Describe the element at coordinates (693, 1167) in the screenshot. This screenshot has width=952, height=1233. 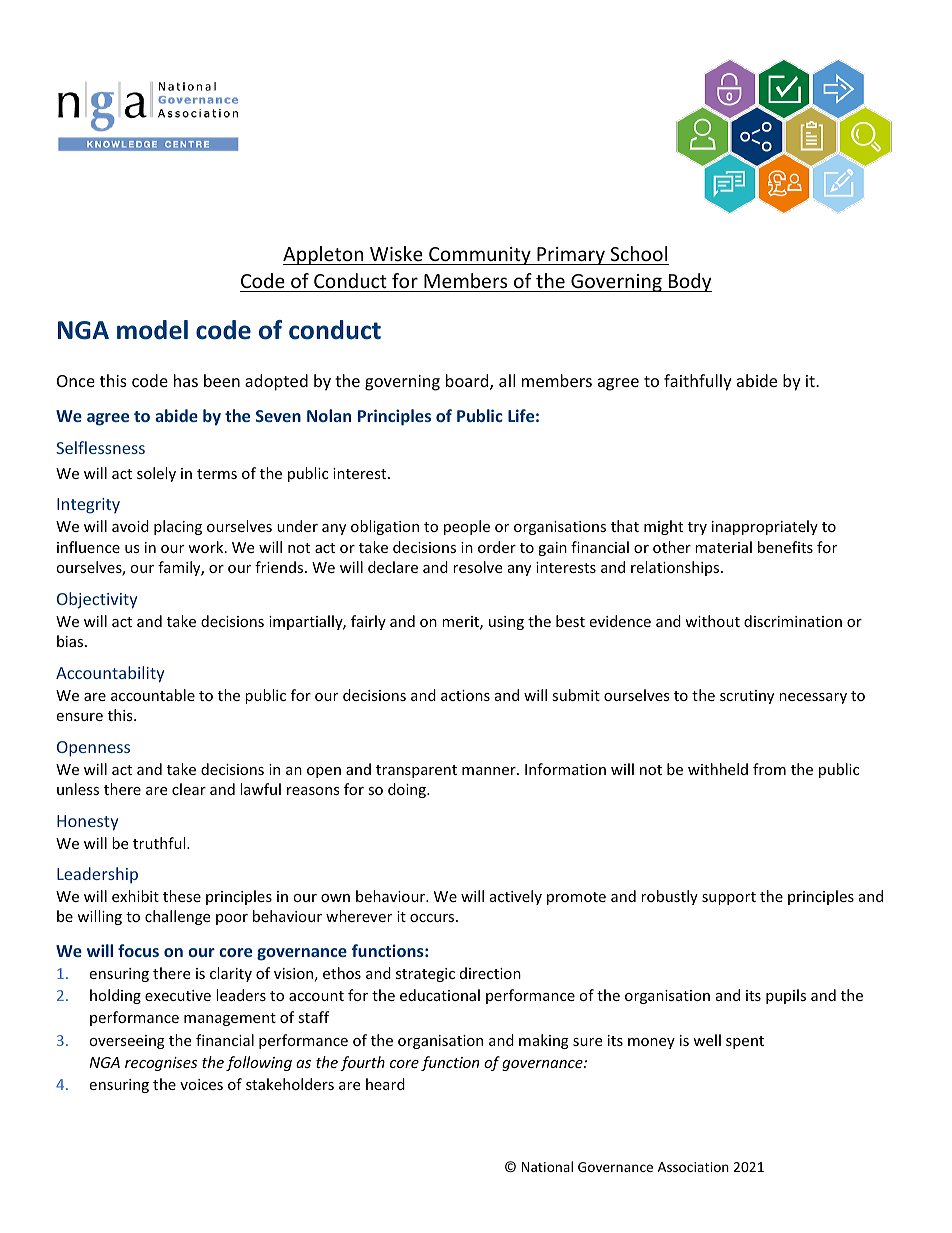
I see `Association` at that location.
